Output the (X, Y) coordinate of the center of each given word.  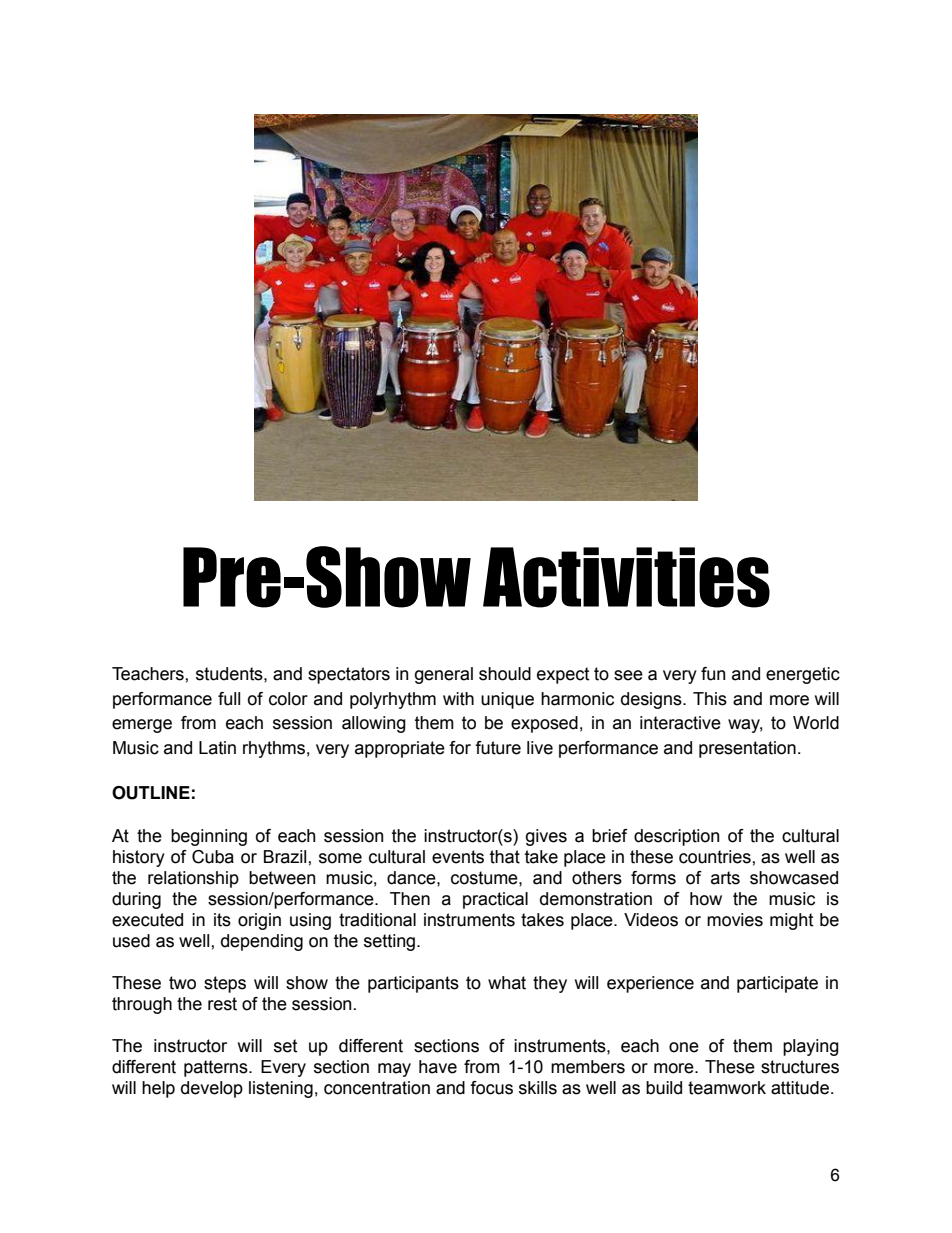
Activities (626, 577)
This (710, 699)
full (229, 699)
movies (735, 920)
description (676, 837)
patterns (217, 1068)
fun (713, 674)
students (230, 674)
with (458, 699)
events (458, 857)
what (507, 983)
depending (262, 942)
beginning (209, 837)
